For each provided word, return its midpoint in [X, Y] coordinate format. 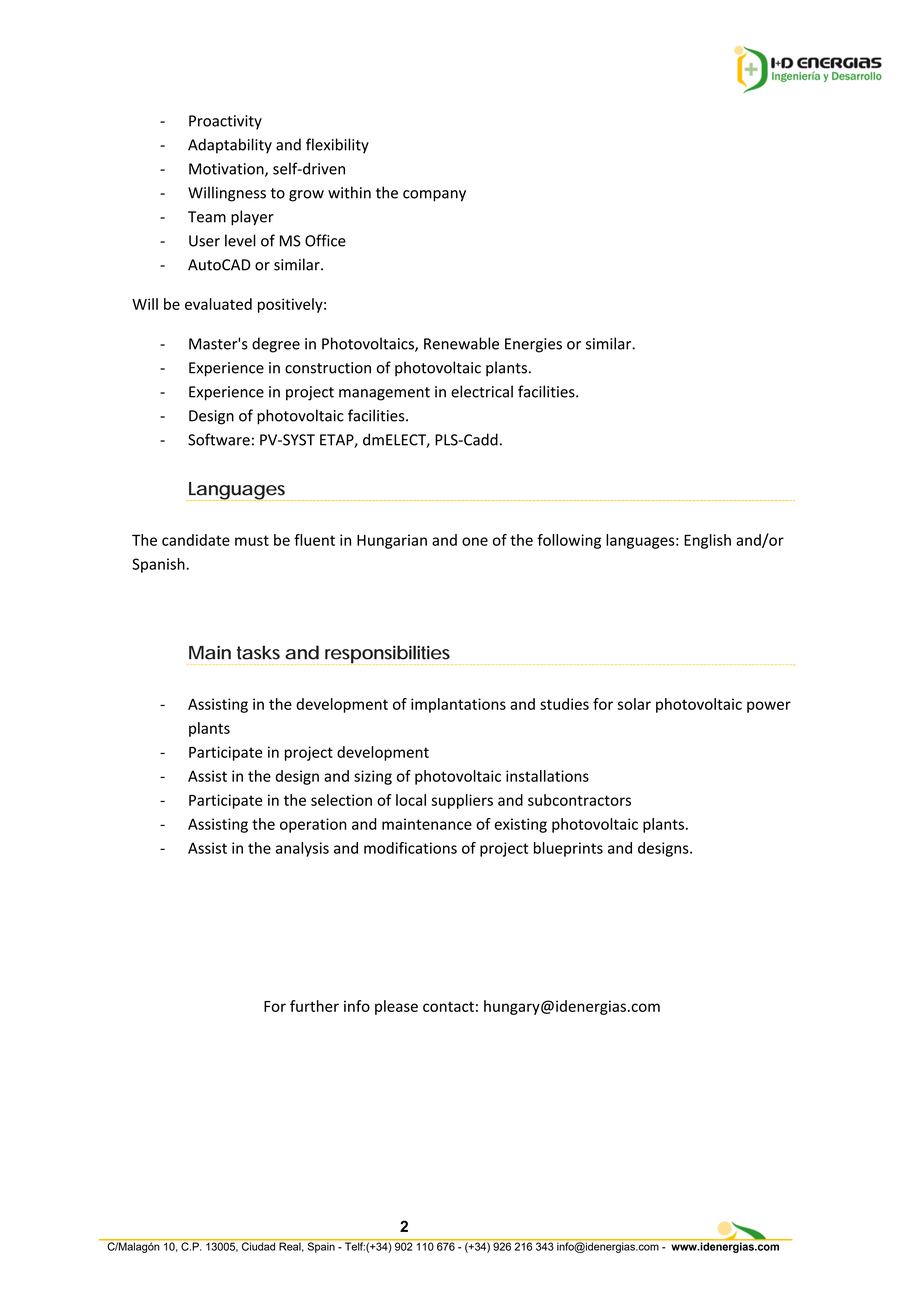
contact [448, 1007]
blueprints [568, 849]
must [252, 540]
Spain [321, 1246]
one [475, 541]
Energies [533, 345]
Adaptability [230, 146]
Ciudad [259, 1245]
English [707, 541]
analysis [302, 849]
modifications [410, 848]
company [434, 196]
